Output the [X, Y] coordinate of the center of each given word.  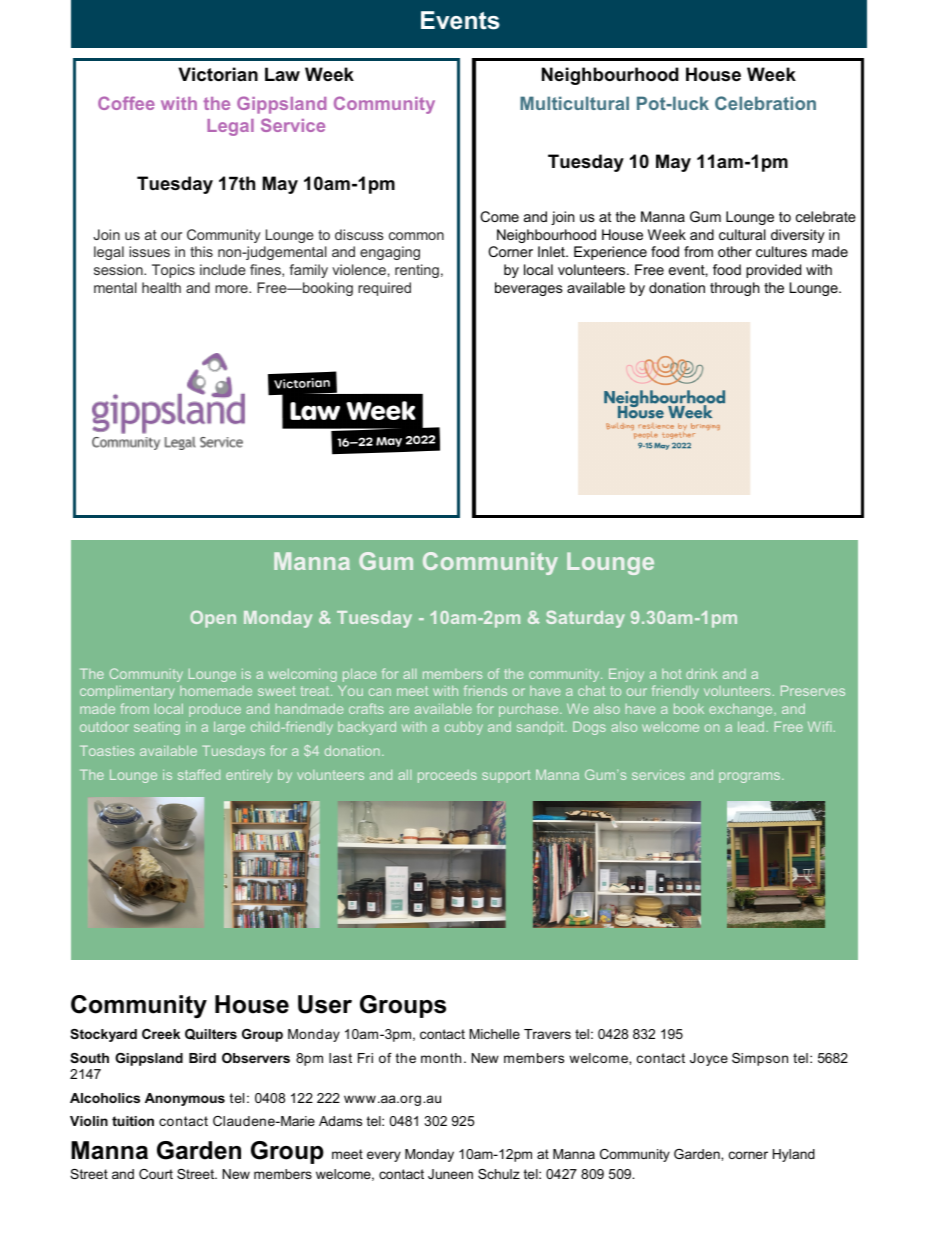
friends [485, 690]
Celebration [765, 103]
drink [701, 673]
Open [213, 619]
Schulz [499, 1174]
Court [156, 1174]
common [416, 236]
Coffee [126, 103]
